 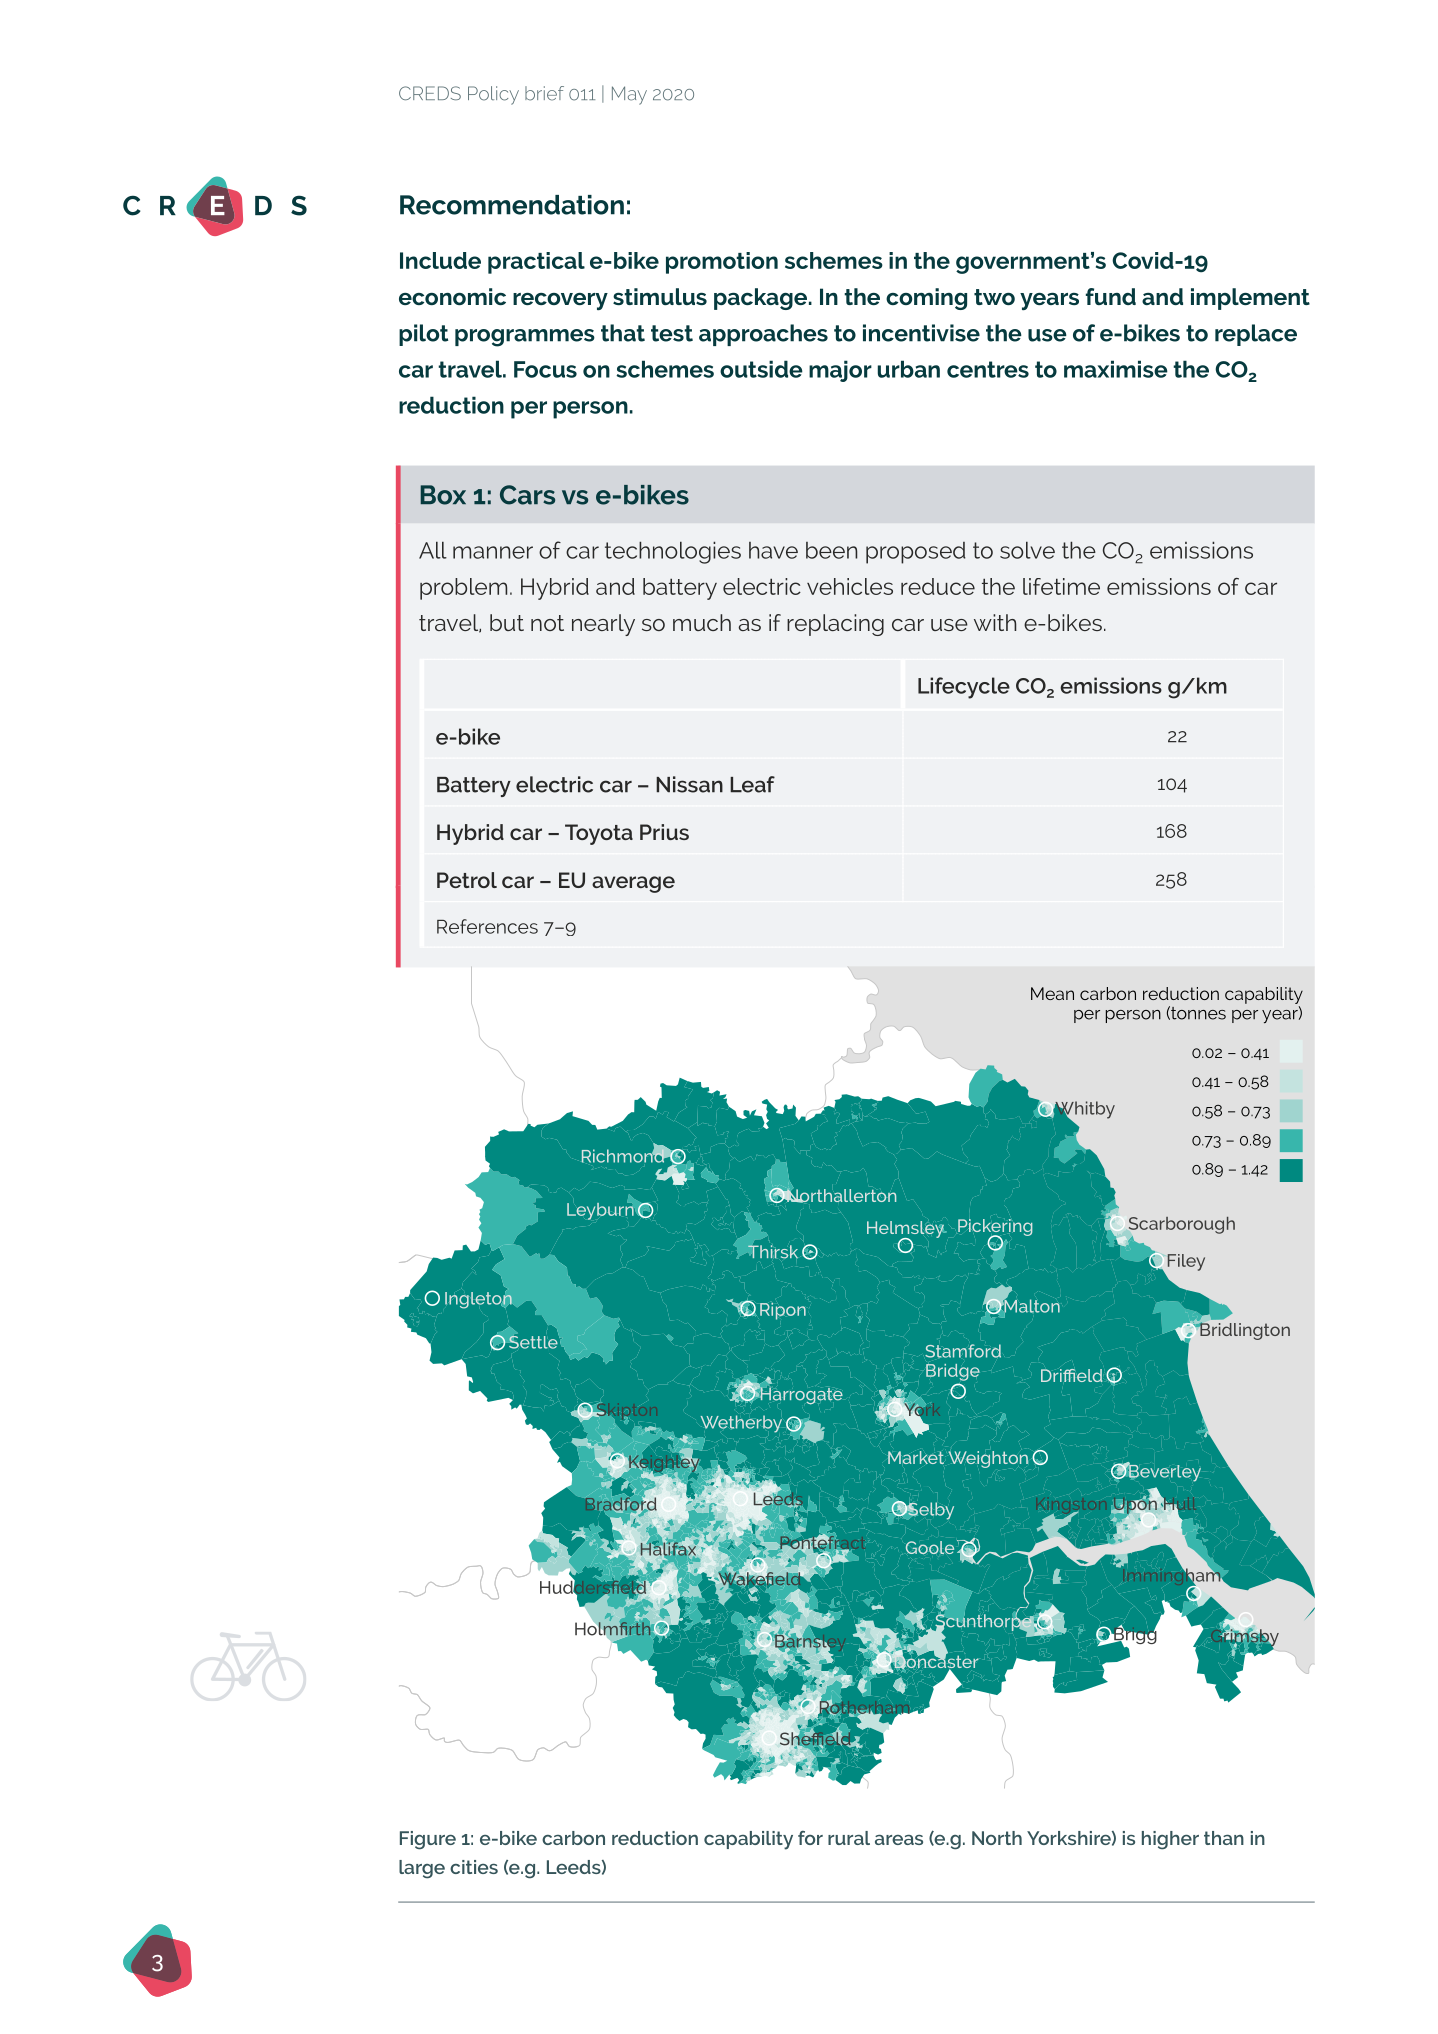 I want to click on fund, so click(x=1111, y=296).
